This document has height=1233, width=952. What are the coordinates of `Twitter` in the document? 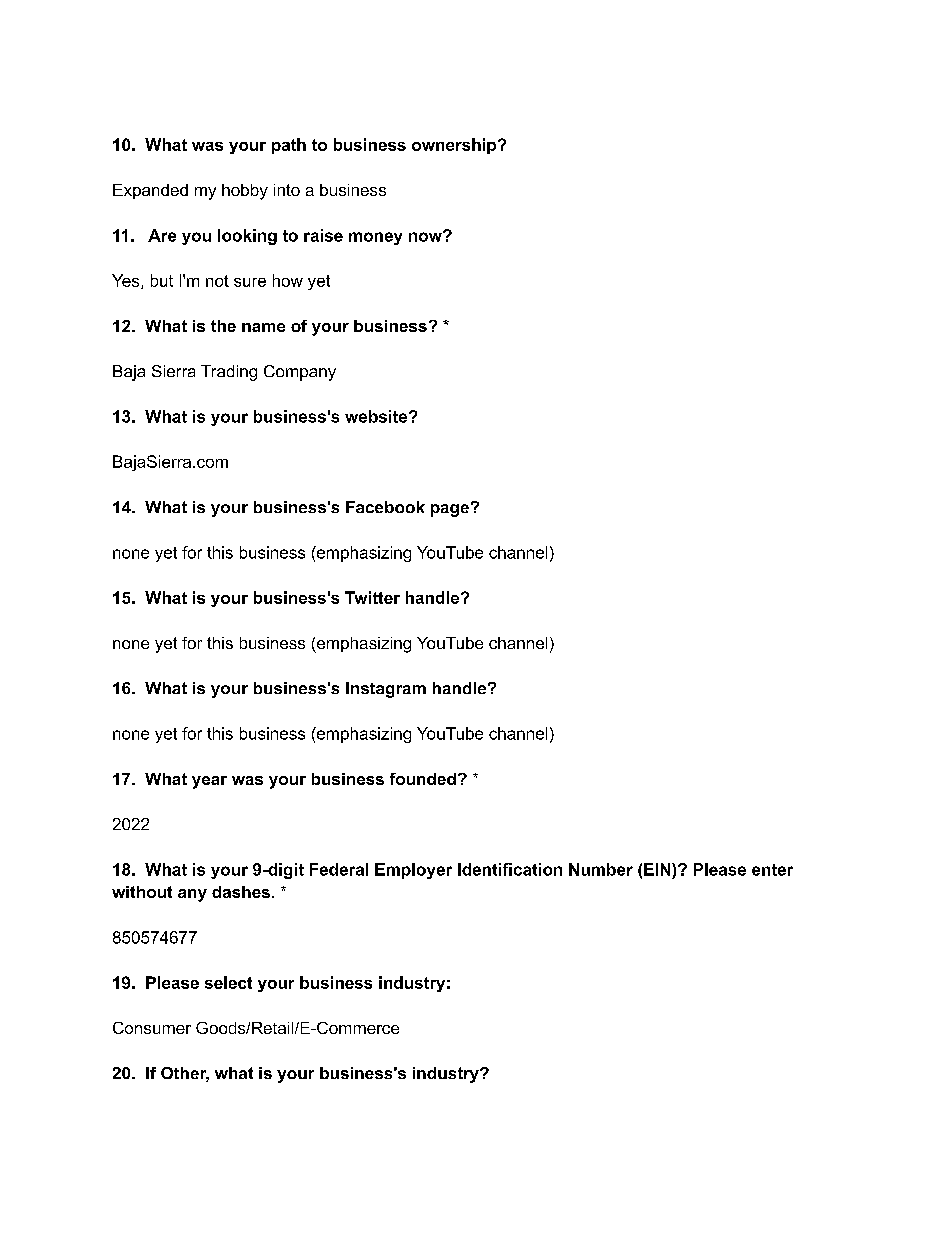 It's located at (372, 597).
